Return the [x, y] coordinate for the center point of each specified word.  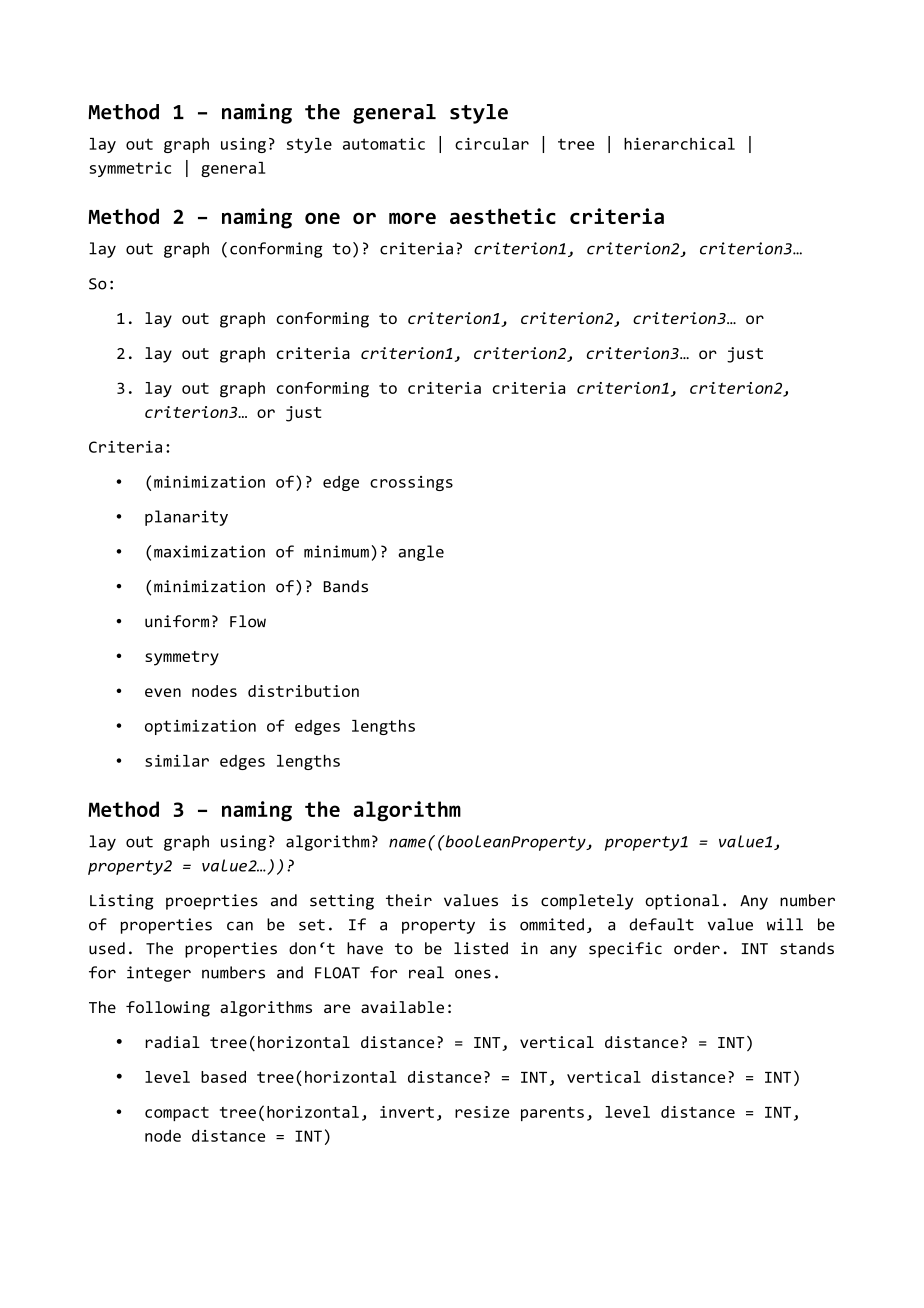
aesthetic [503, 216]
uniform [177, 621]
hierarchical [679, 143]
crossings [411, 483]
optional [682, 902]
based [223, 1077]
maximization [209, 551]
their [409, 900]
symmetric [130, 169]
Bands [346, 586]
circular [492, 143]
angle [421, 553]
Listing [122, 902]
